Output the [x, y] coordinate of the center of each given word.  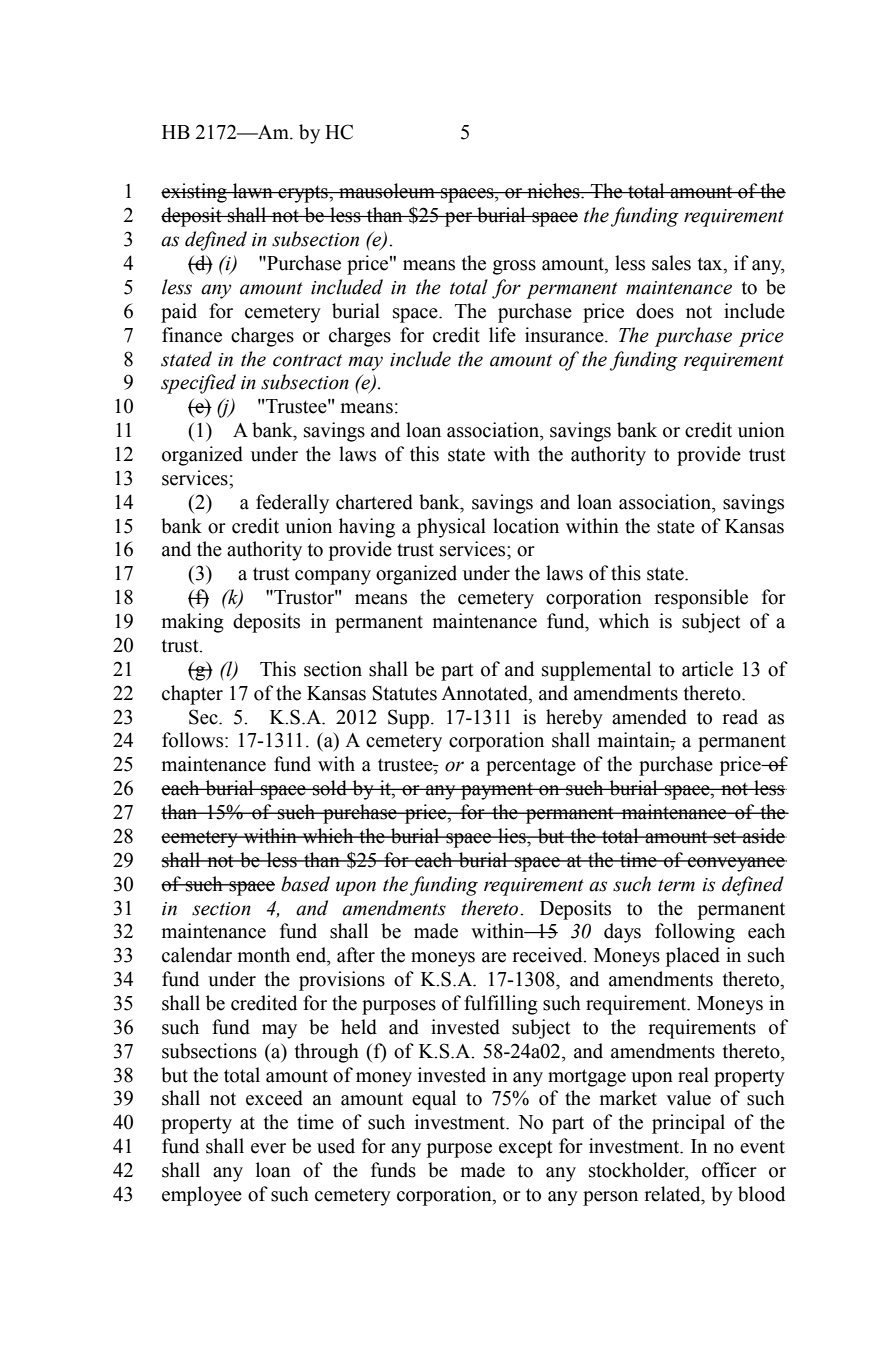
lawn [253, 191]
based [305, 884]
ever [268, 1148]
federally [292, 504]
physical [451, 528]
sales [671, 263]
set [725, 837]
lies [512, 836]
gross [514, 267]
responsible [701, 599]
